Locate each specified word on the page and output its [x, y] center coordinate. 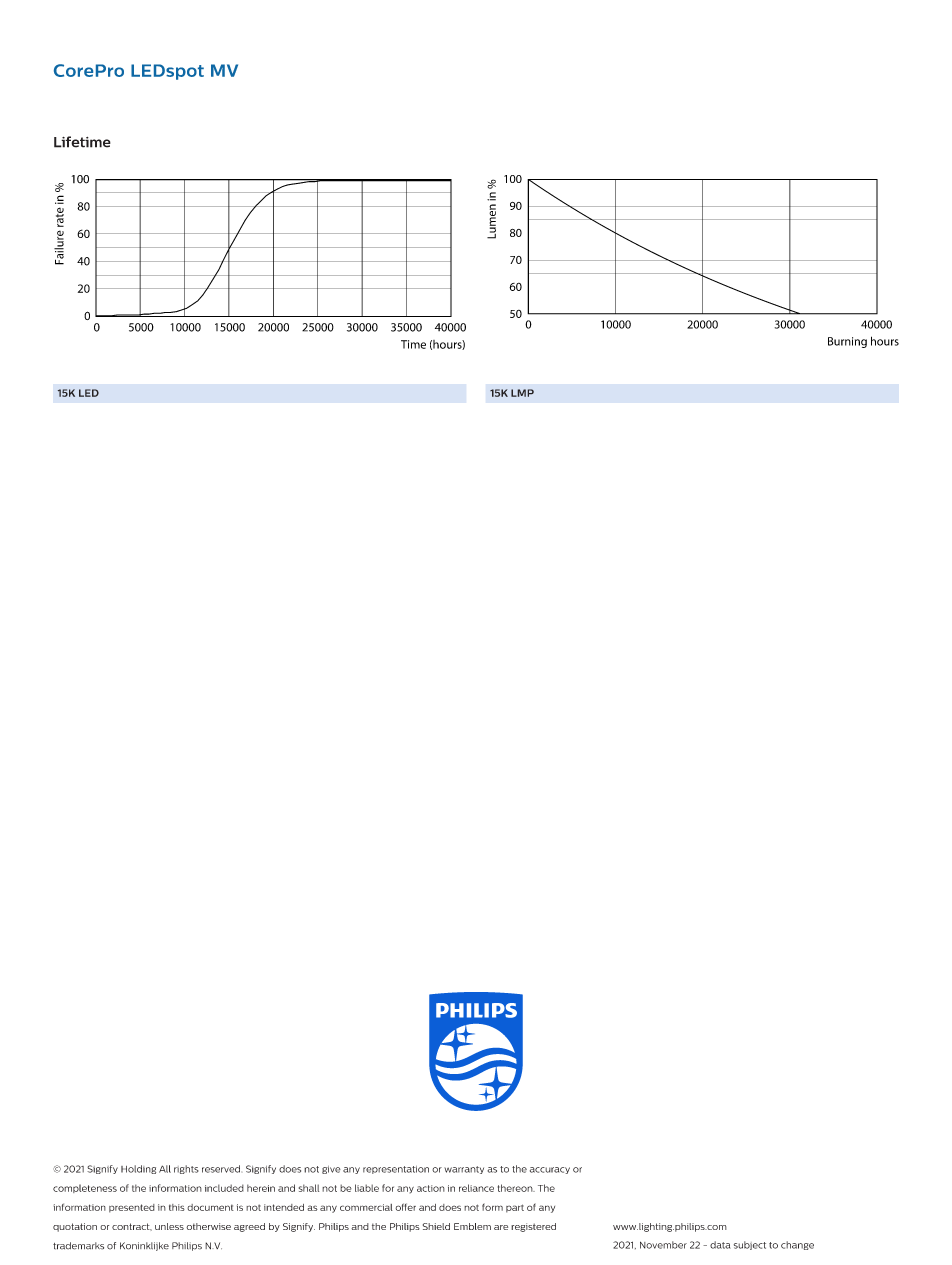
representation [396, 1170]
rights [186, 1169]
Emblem [472, 1226]
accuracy [550, 1170]
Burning [847, 342]
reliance [476, 1188]
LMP [522, 393]
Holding [138, 1169]
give [331, 1170]
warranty [464, 1170]
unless [169, 1226]
